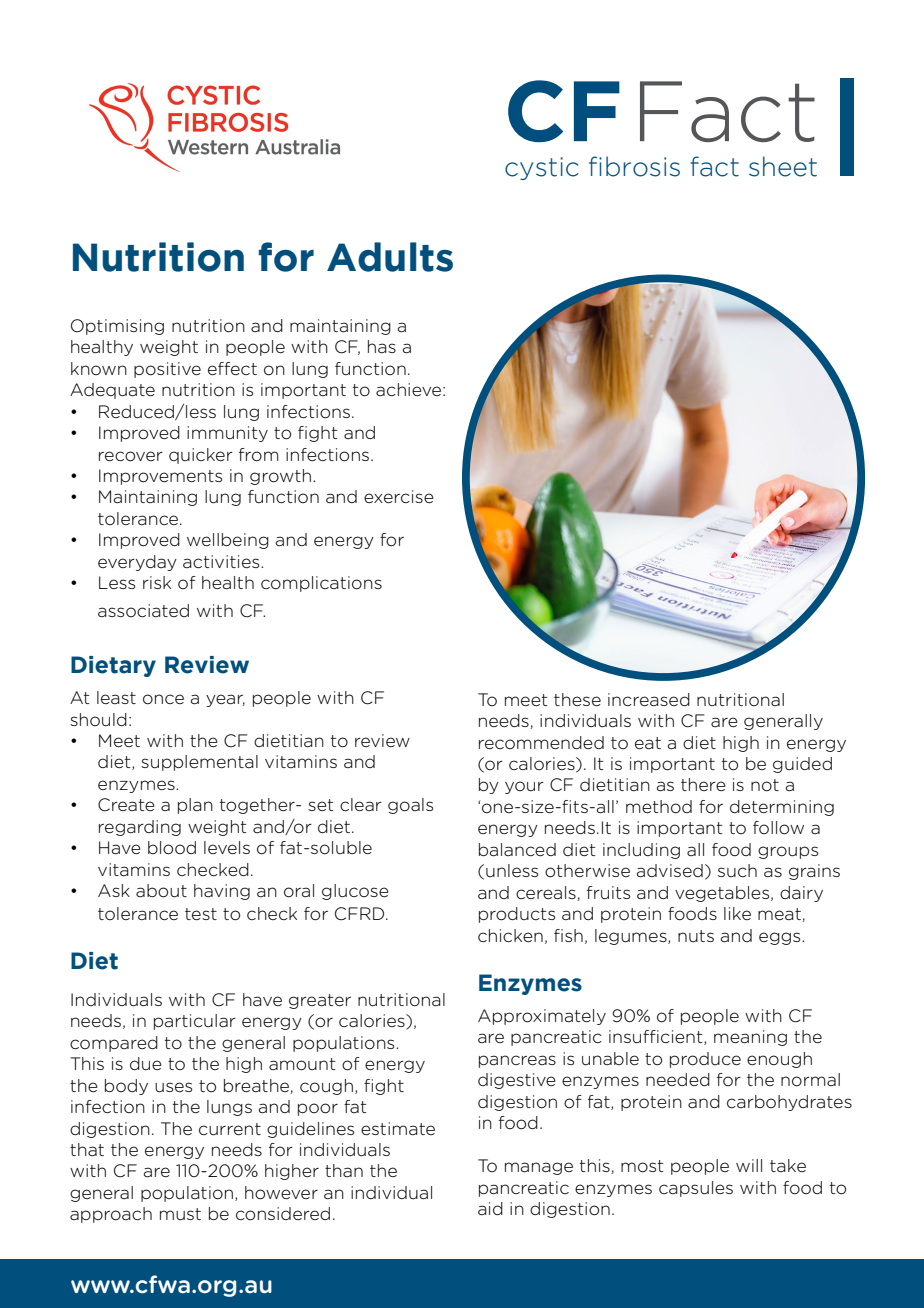  Describe the element at coordinates (542, 168) in the document. I see `cystic` at that location.
